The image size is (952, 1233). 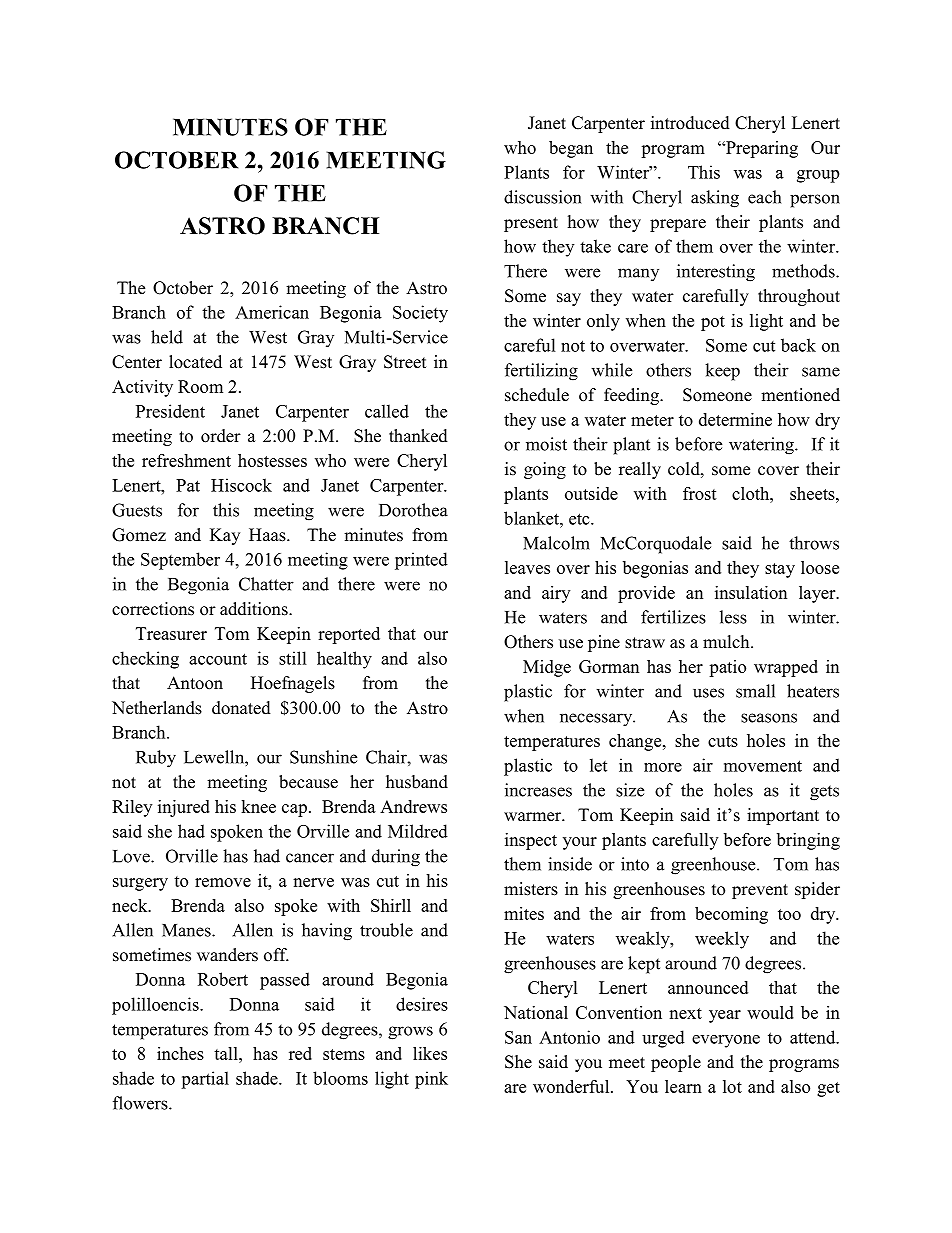 I want to click on refreshment, so click(x=186, y=460).
